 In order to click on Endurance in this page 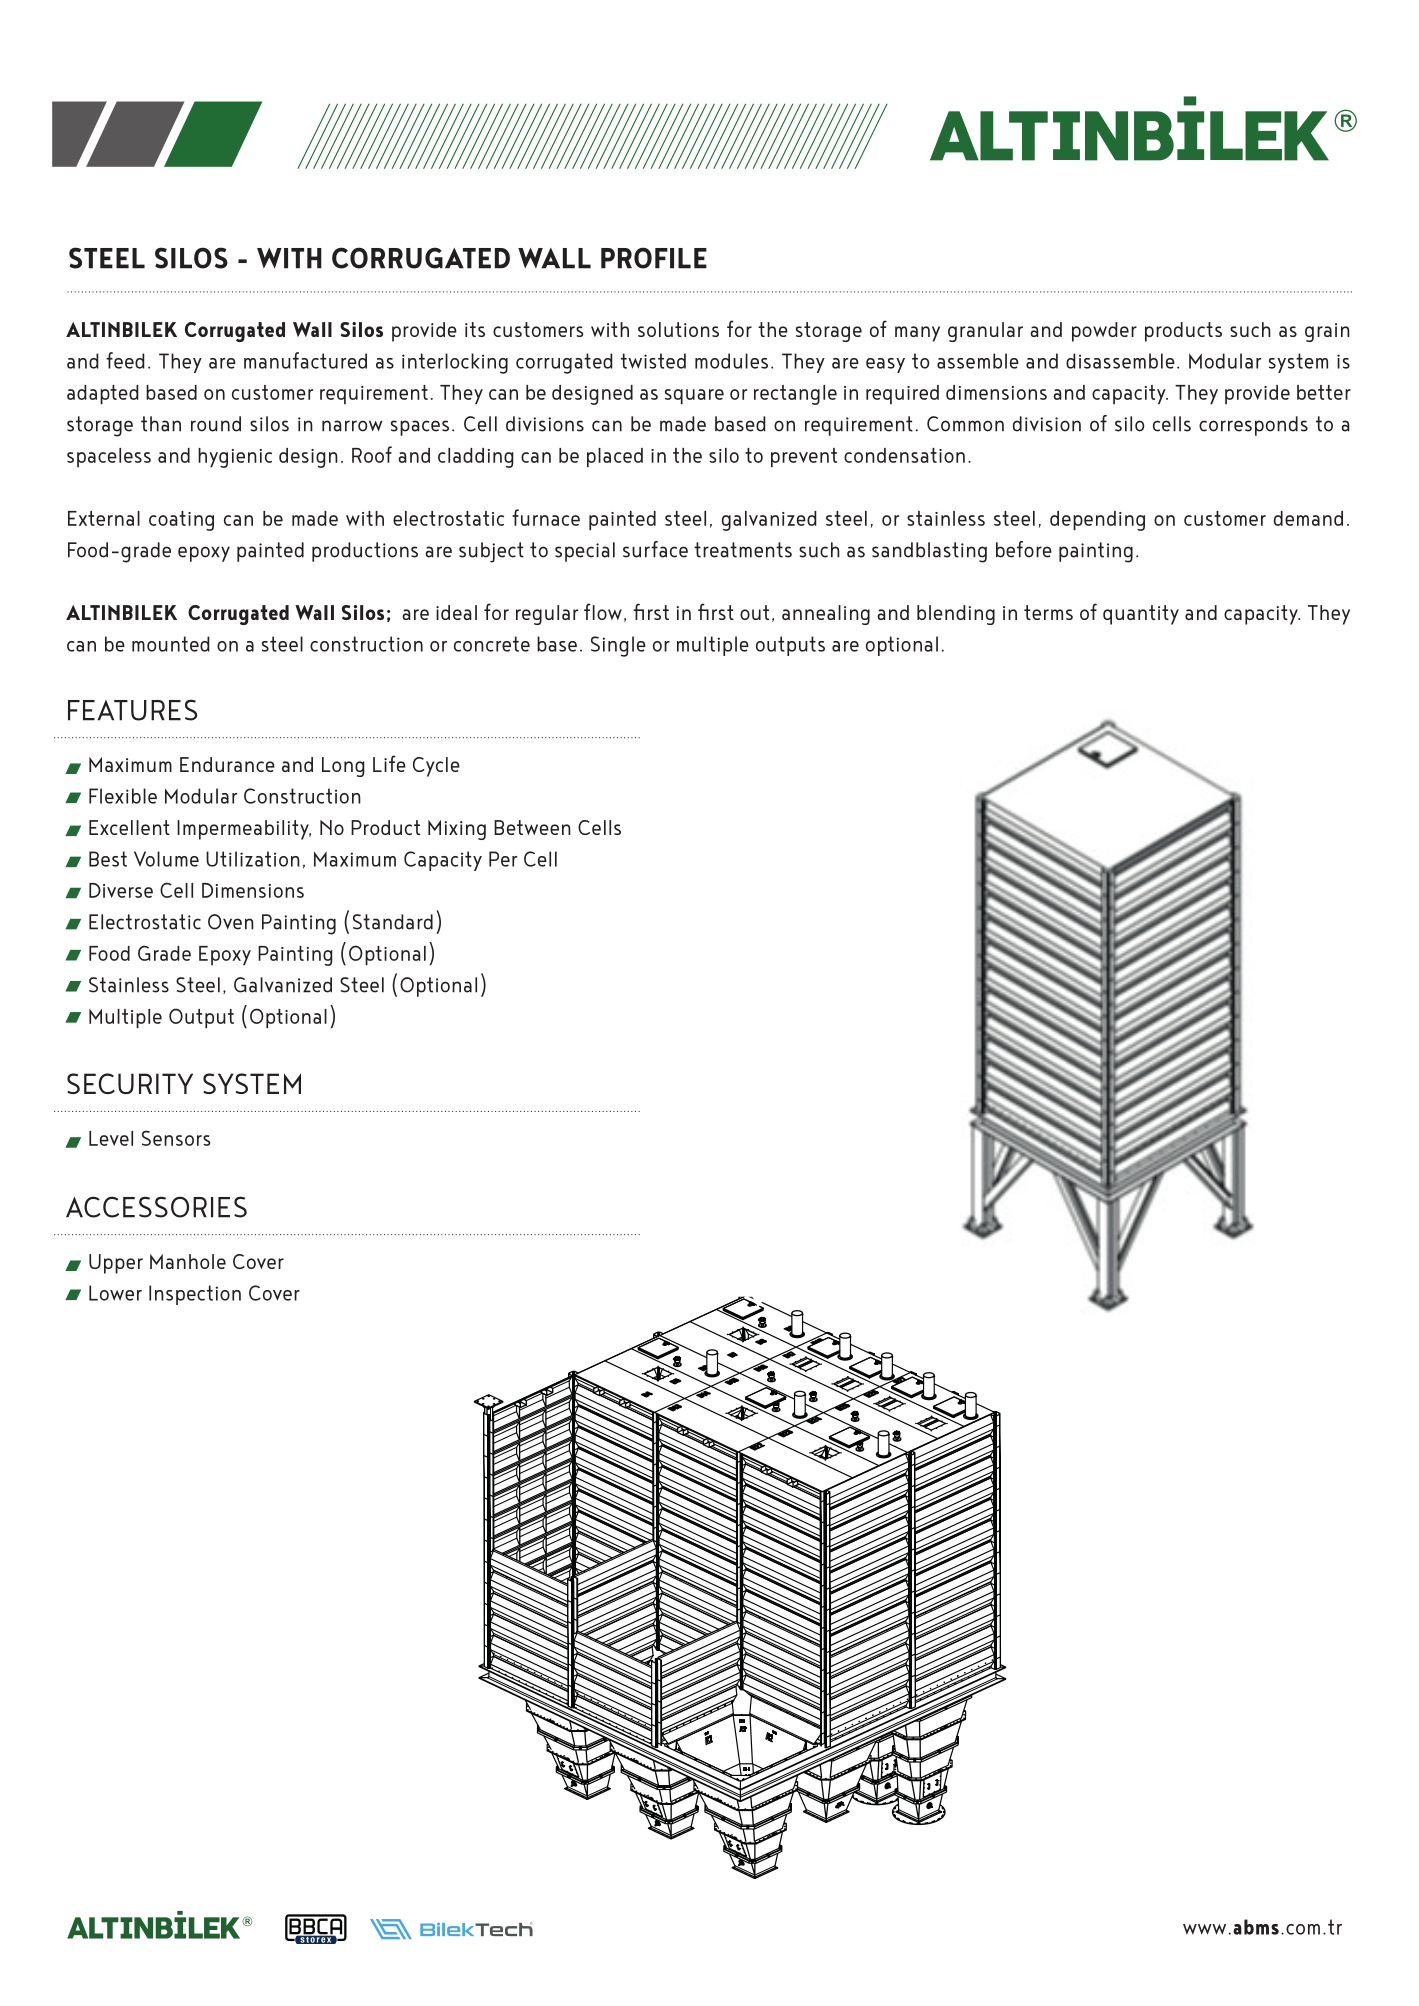, I will do `click(227, 764)`.
